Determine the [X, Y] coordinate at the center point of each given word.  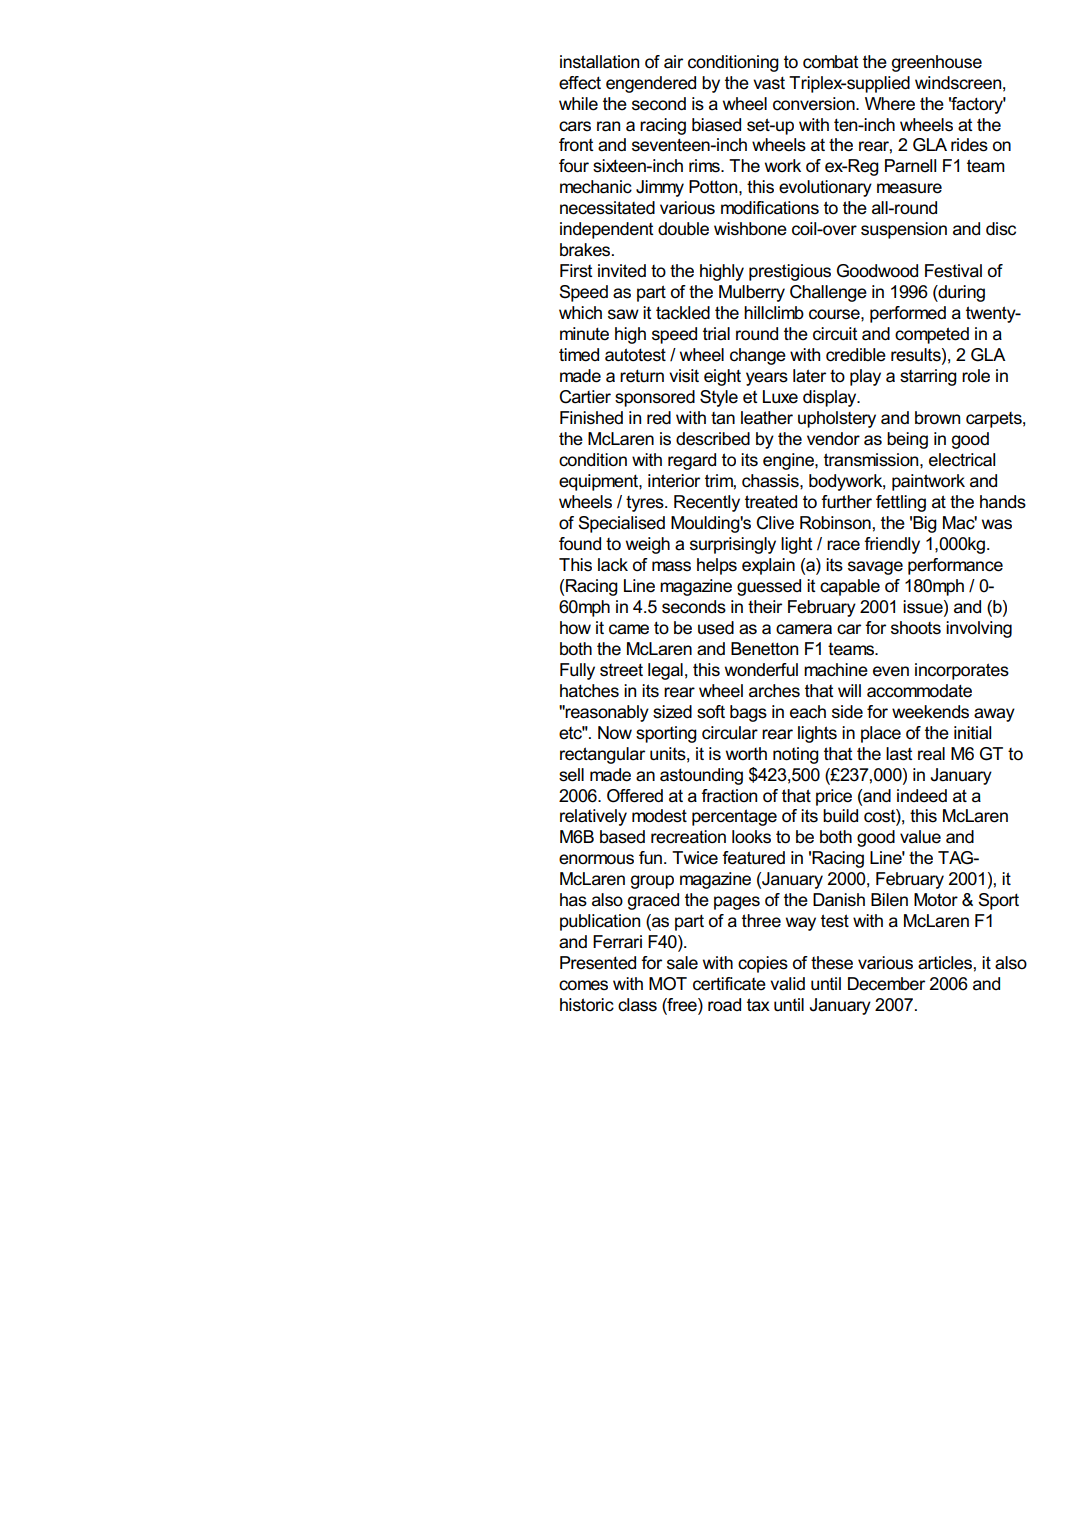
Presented [598, 963]
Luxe [780, 397]
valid [787, 984]
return [642, 376]
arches [774, 691]
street [621, 670]
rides [969, 145]
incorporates [962, 671]
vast [769, 83]
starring [928, 377]
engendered [651, 84]
